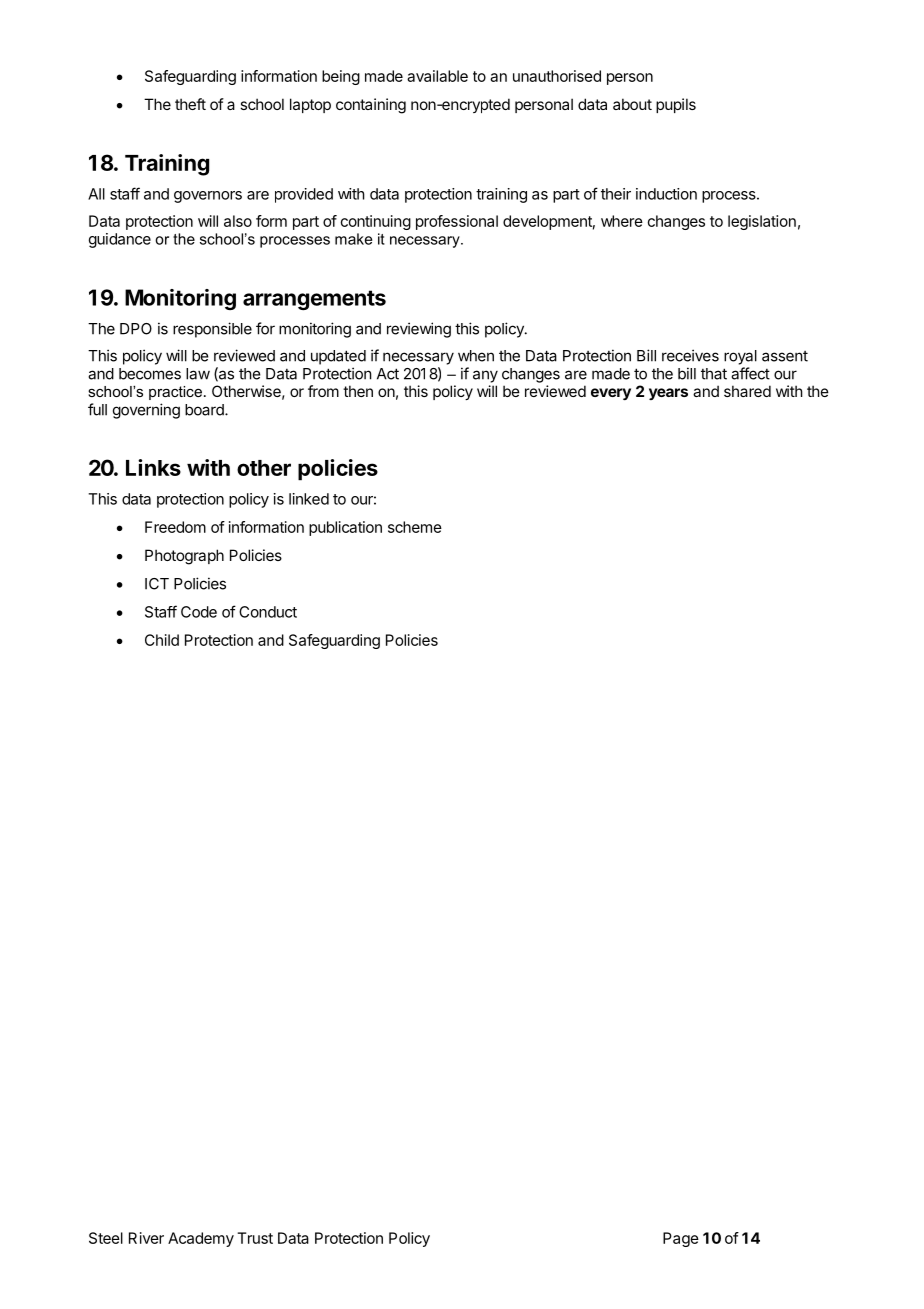  What do you see at coordinates (415, 527) in the screenshot?
I see `scheme` at bounding box center [415, 527].
